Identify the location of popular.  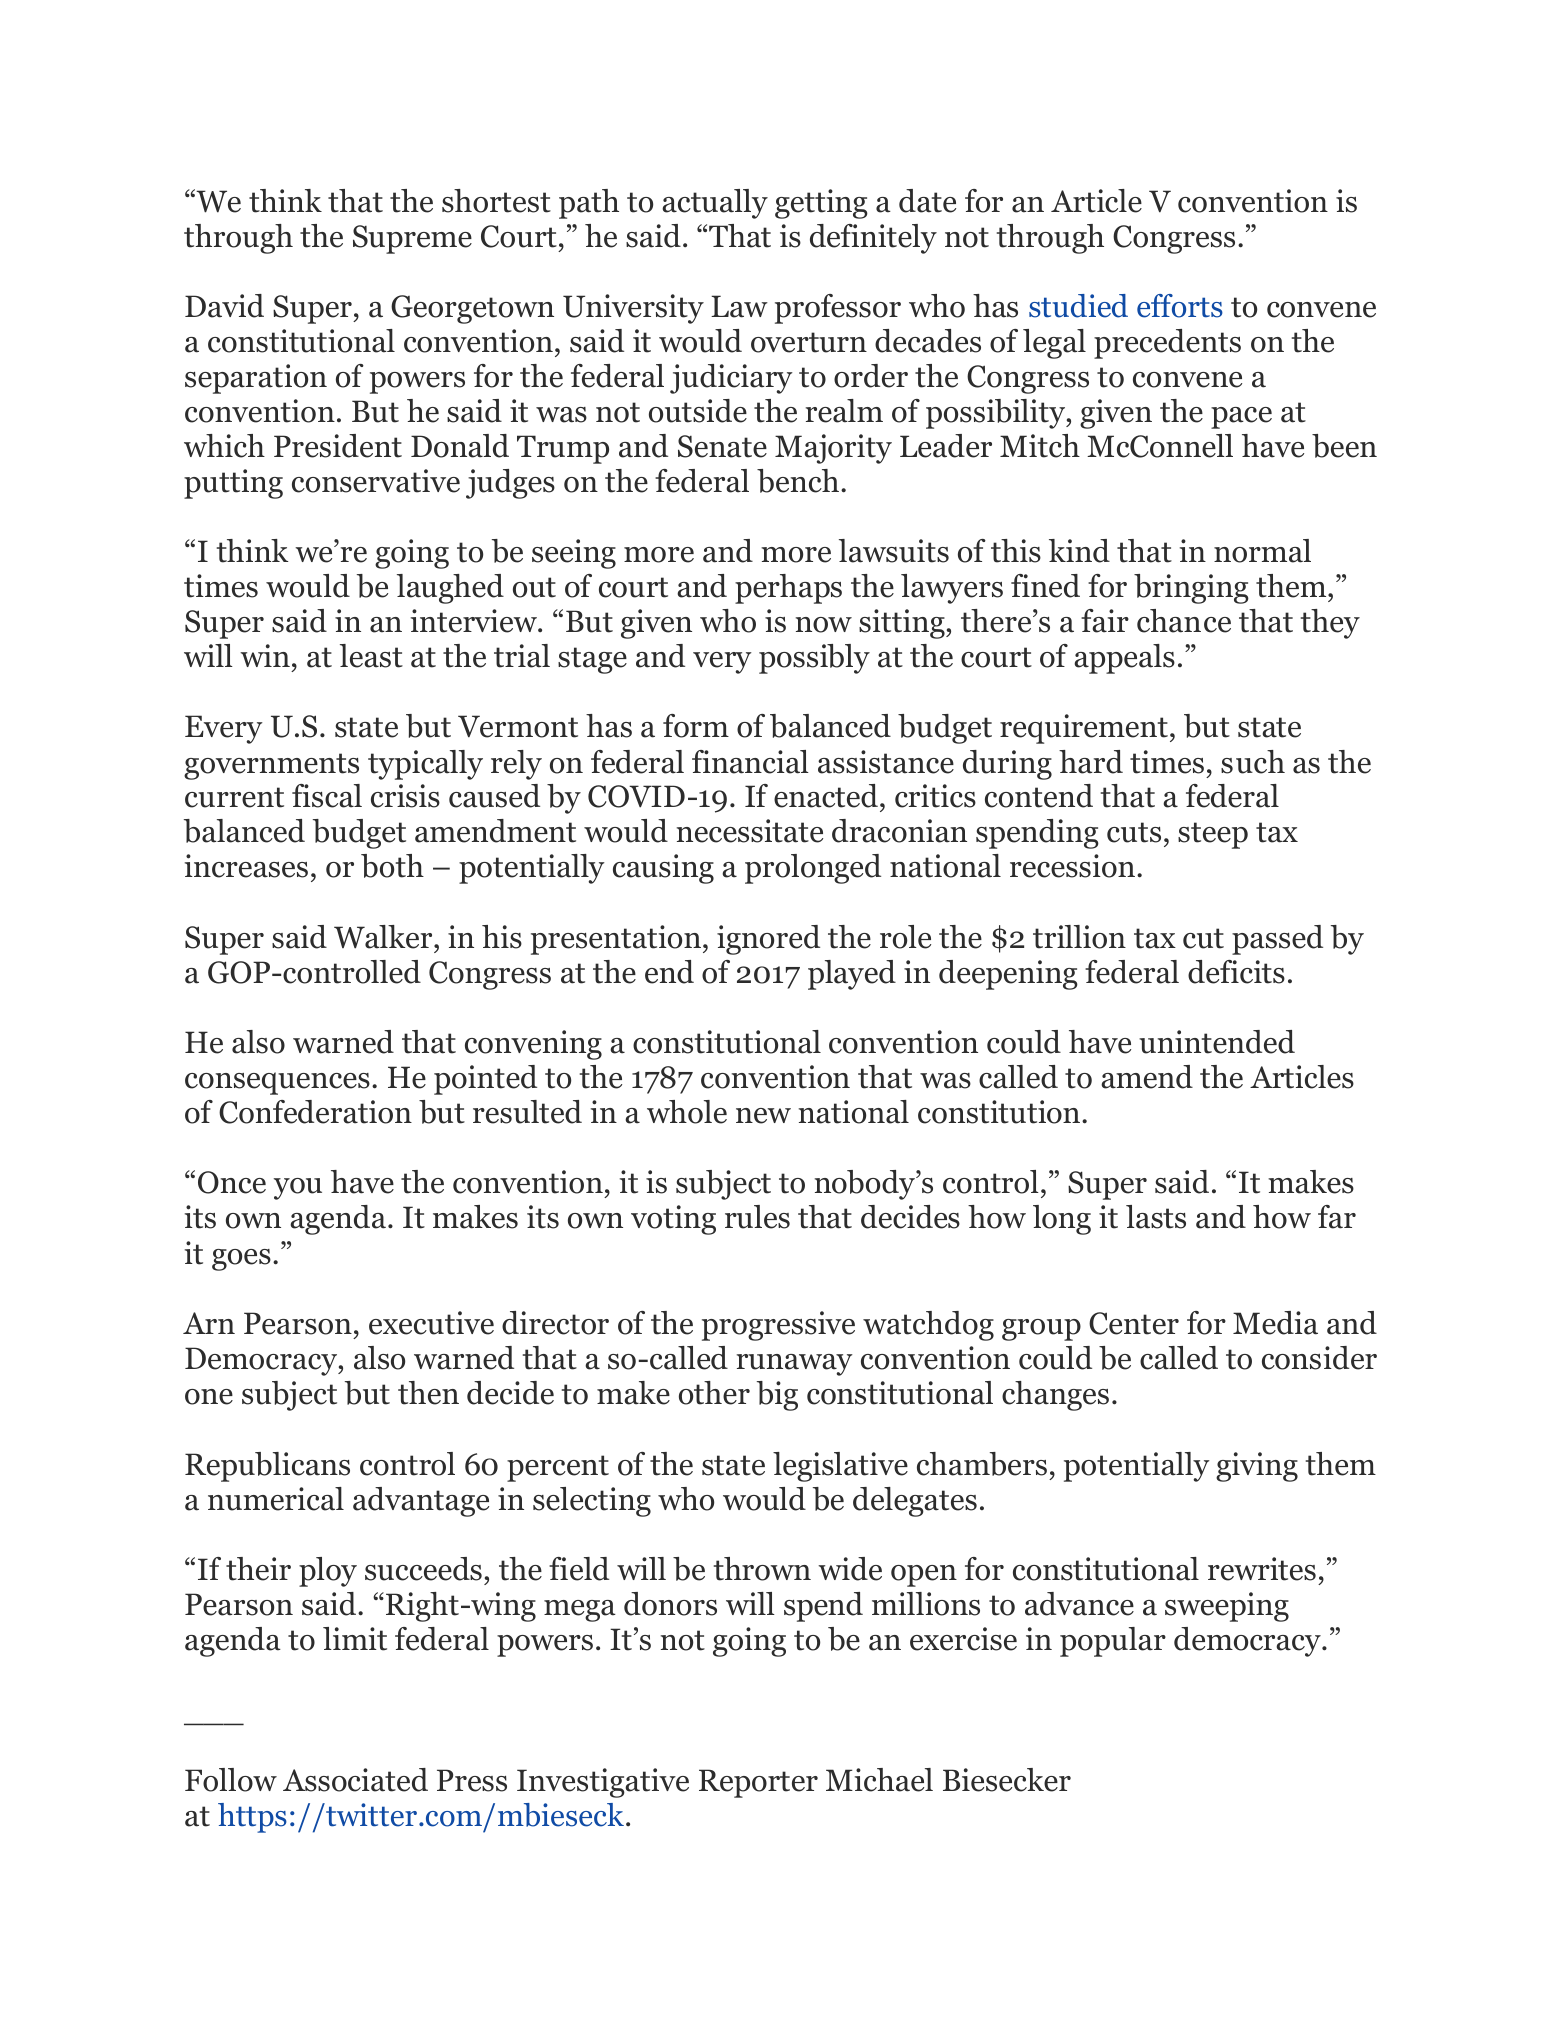
(1113, 1642).
